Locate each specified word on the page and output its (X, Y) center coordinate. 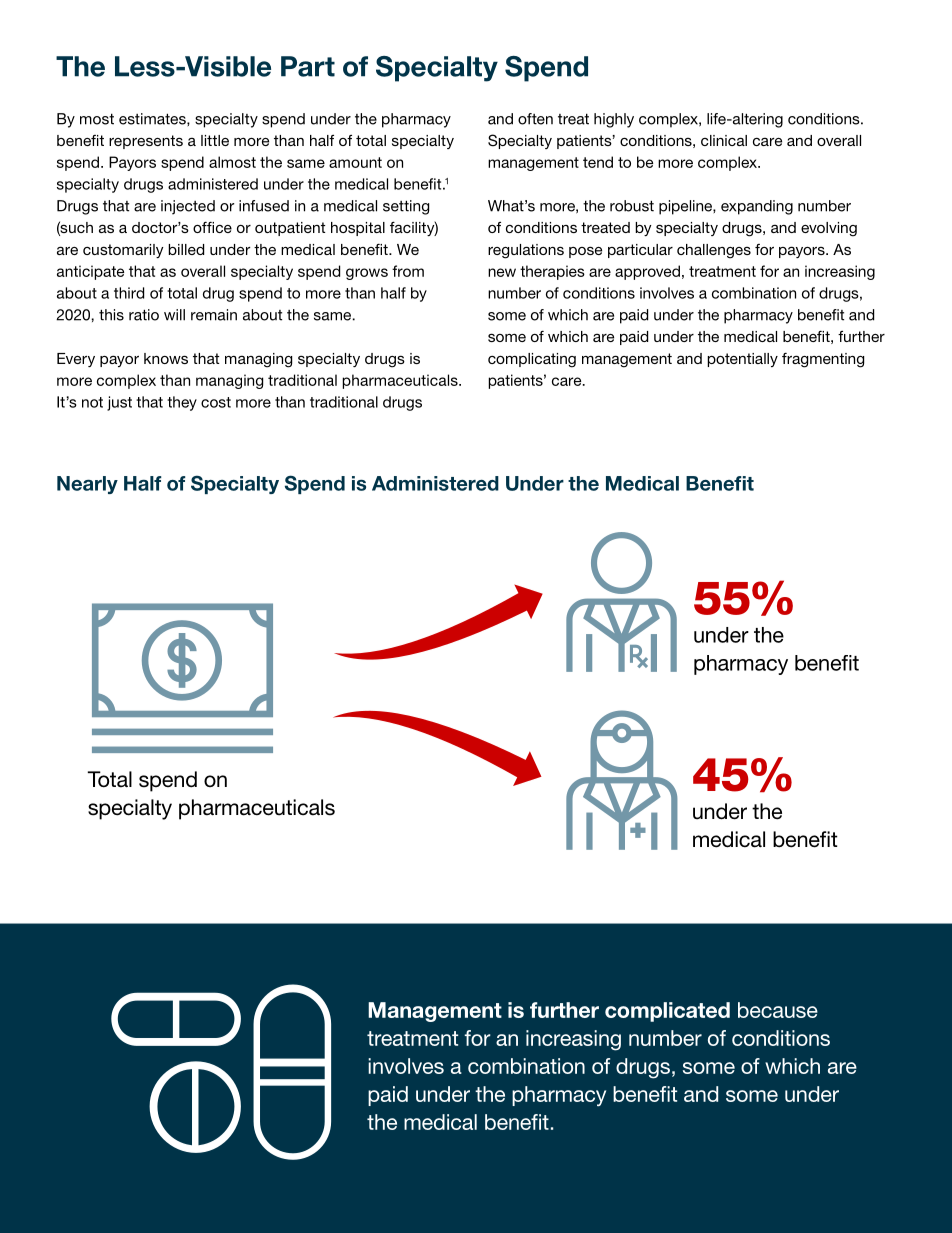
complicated (667, 1012)
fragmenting (823, 360)
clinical (724, 140)
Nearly (87, 485)
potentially (742, 360)
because (778, 1010)
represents (146, 142)
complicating (532, 360)
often (535, 119)
